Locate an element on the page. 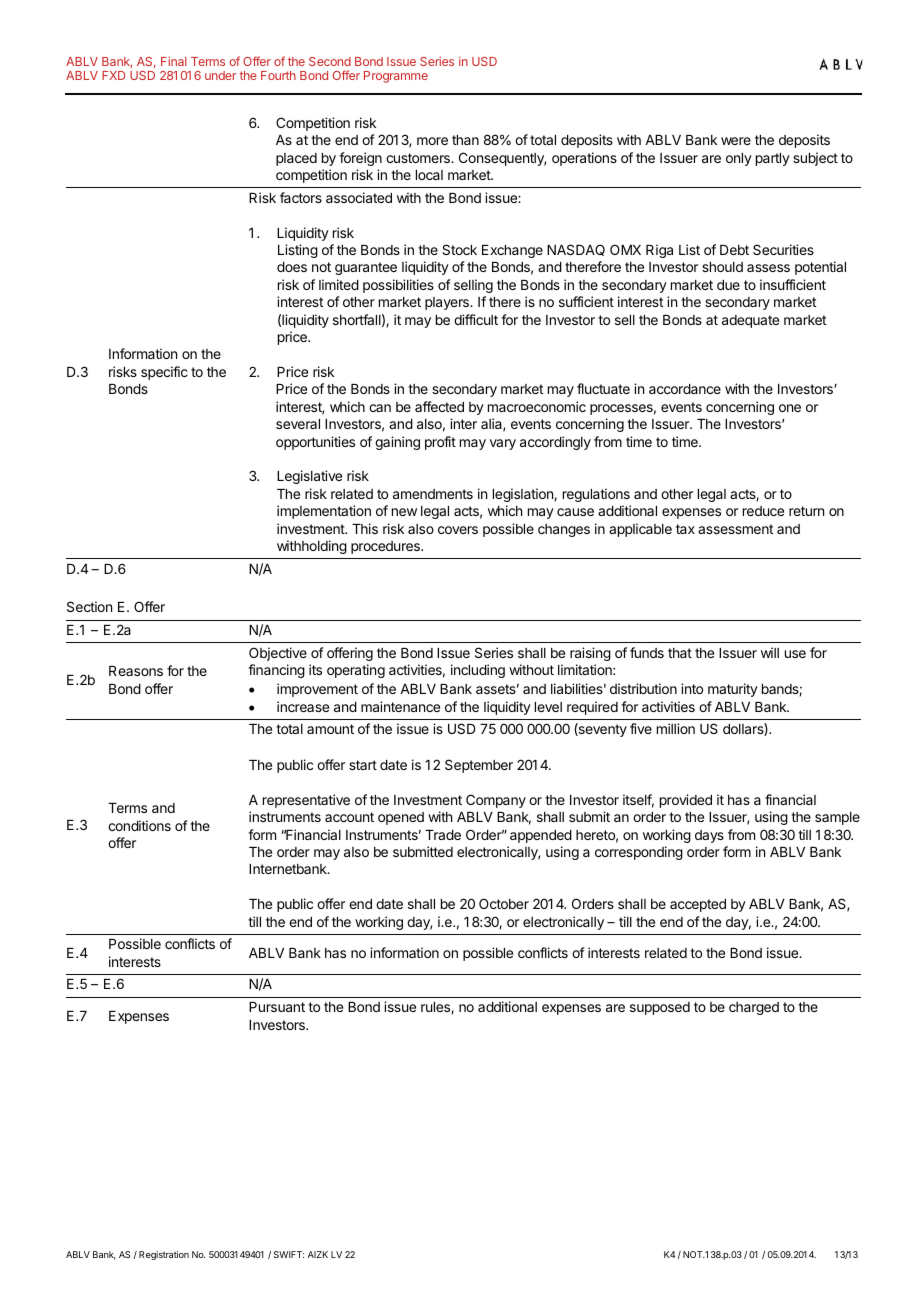  including is located at coordinates (478, 671).
